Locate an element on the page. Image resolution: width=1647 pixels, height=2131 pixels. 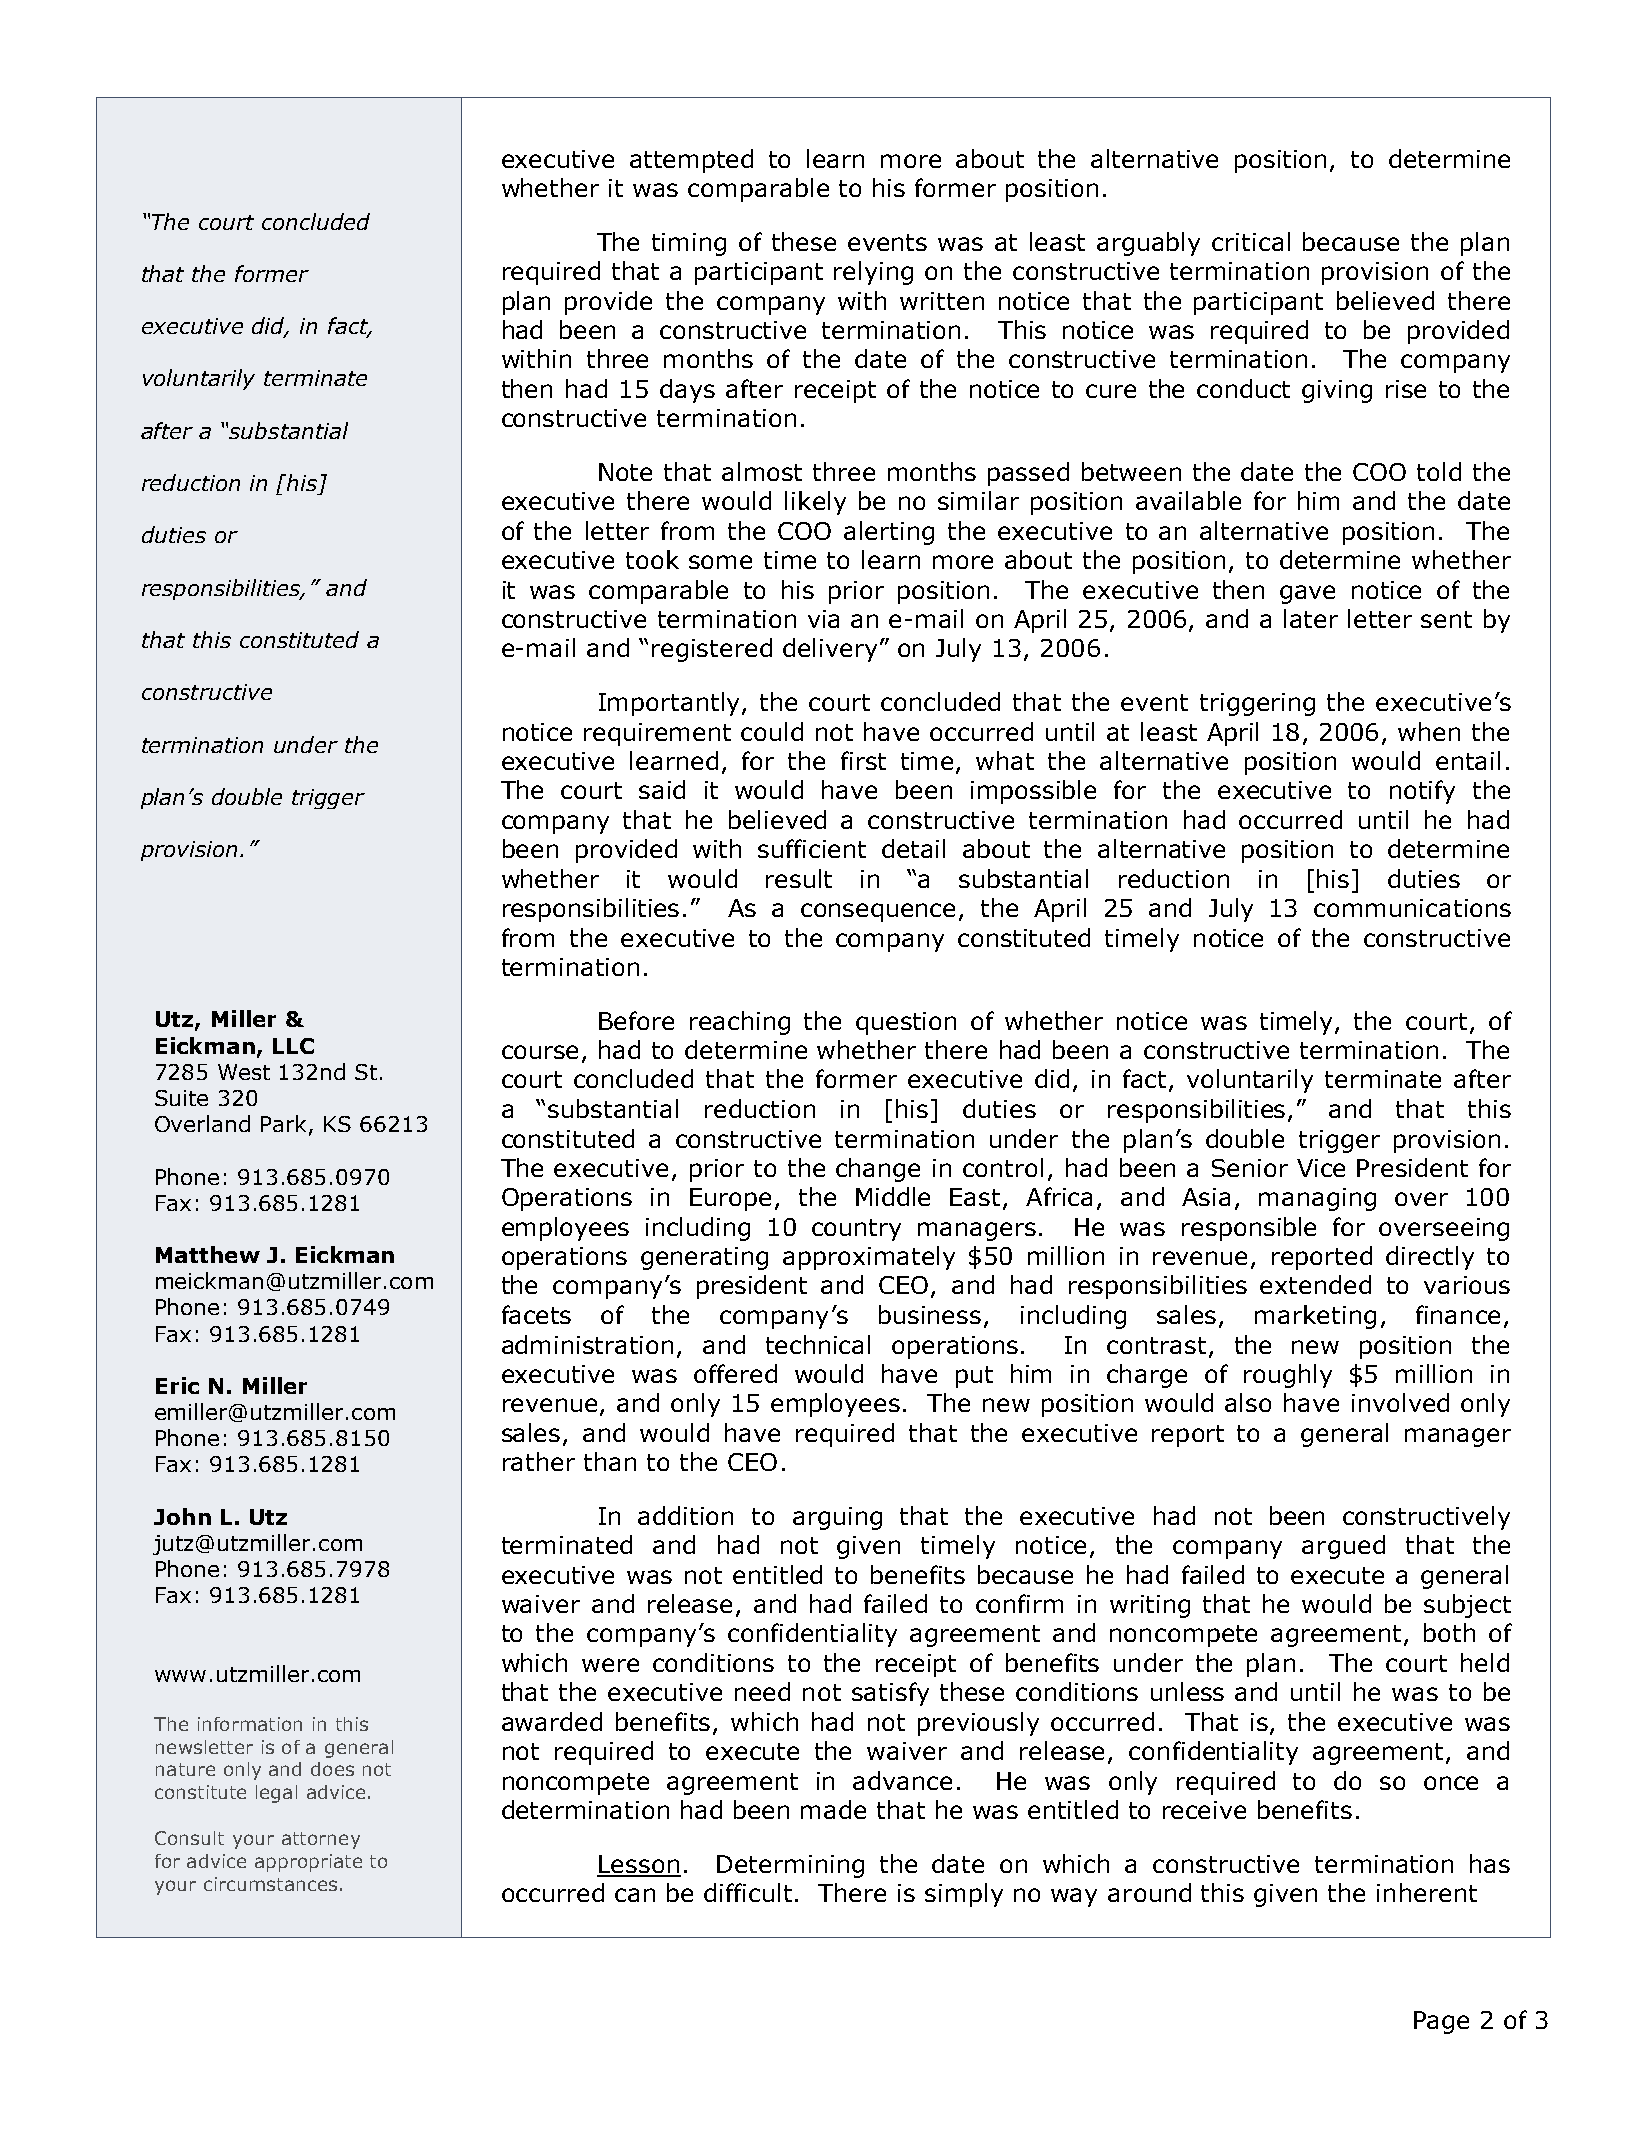
Park is located at coordinates (285, 1125).
